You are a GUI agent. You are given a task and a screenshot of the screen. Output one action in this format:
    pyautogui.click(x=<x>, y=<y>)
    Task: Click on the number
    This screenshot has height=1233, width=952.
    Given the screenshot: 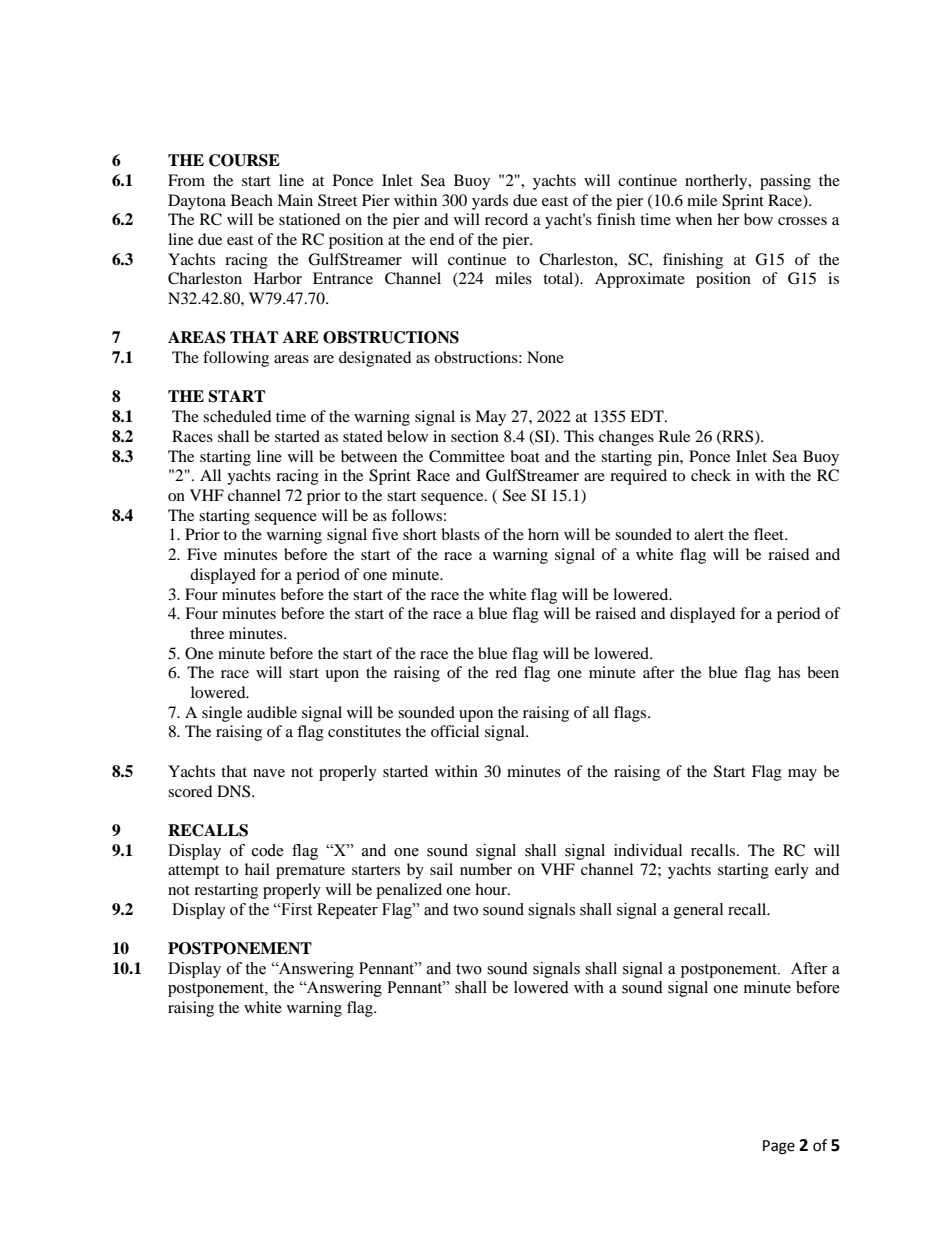 What is the action you would take?
    pyautogui.click(x=486, y=869)
